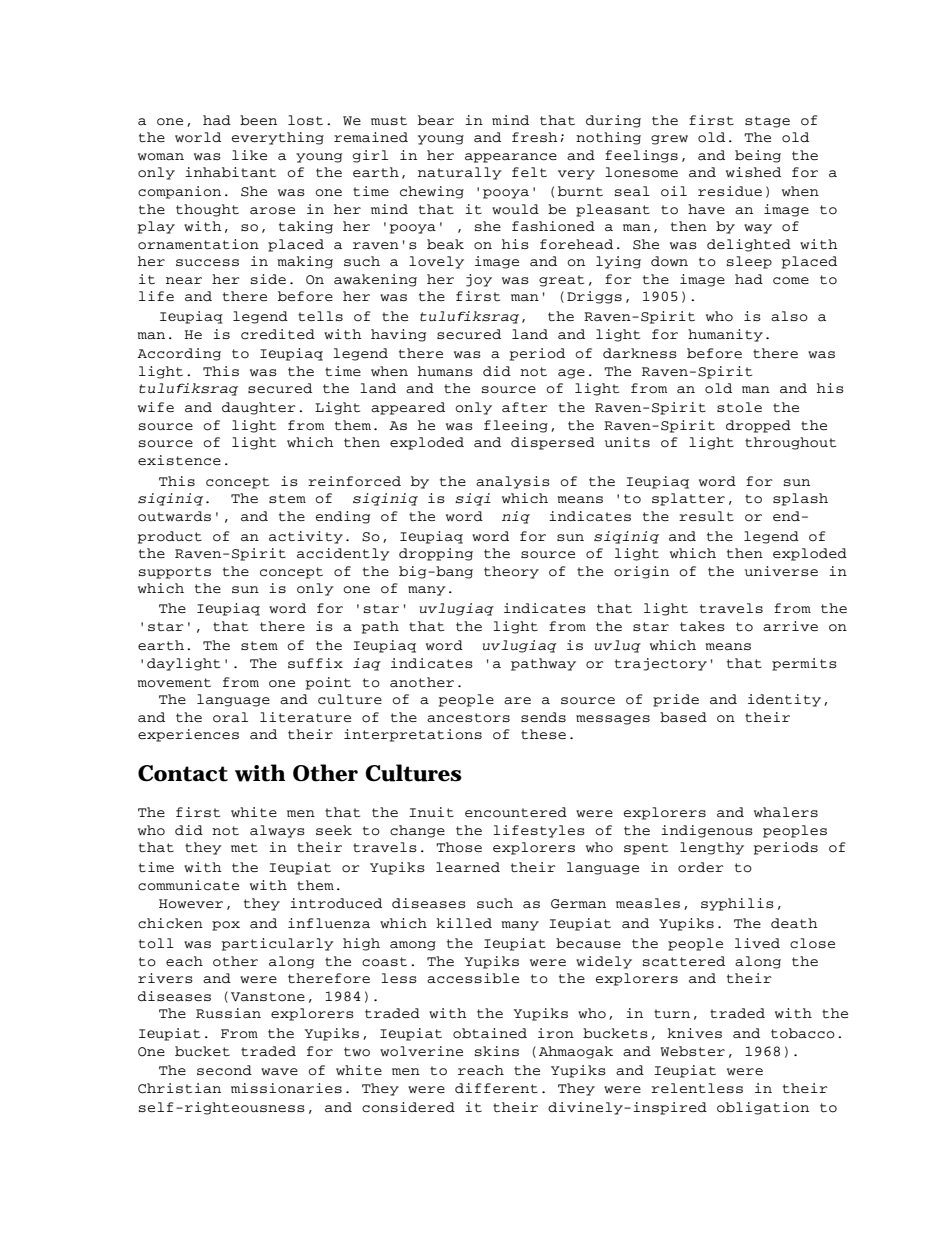  I want to click on being, so click(758, 156).
